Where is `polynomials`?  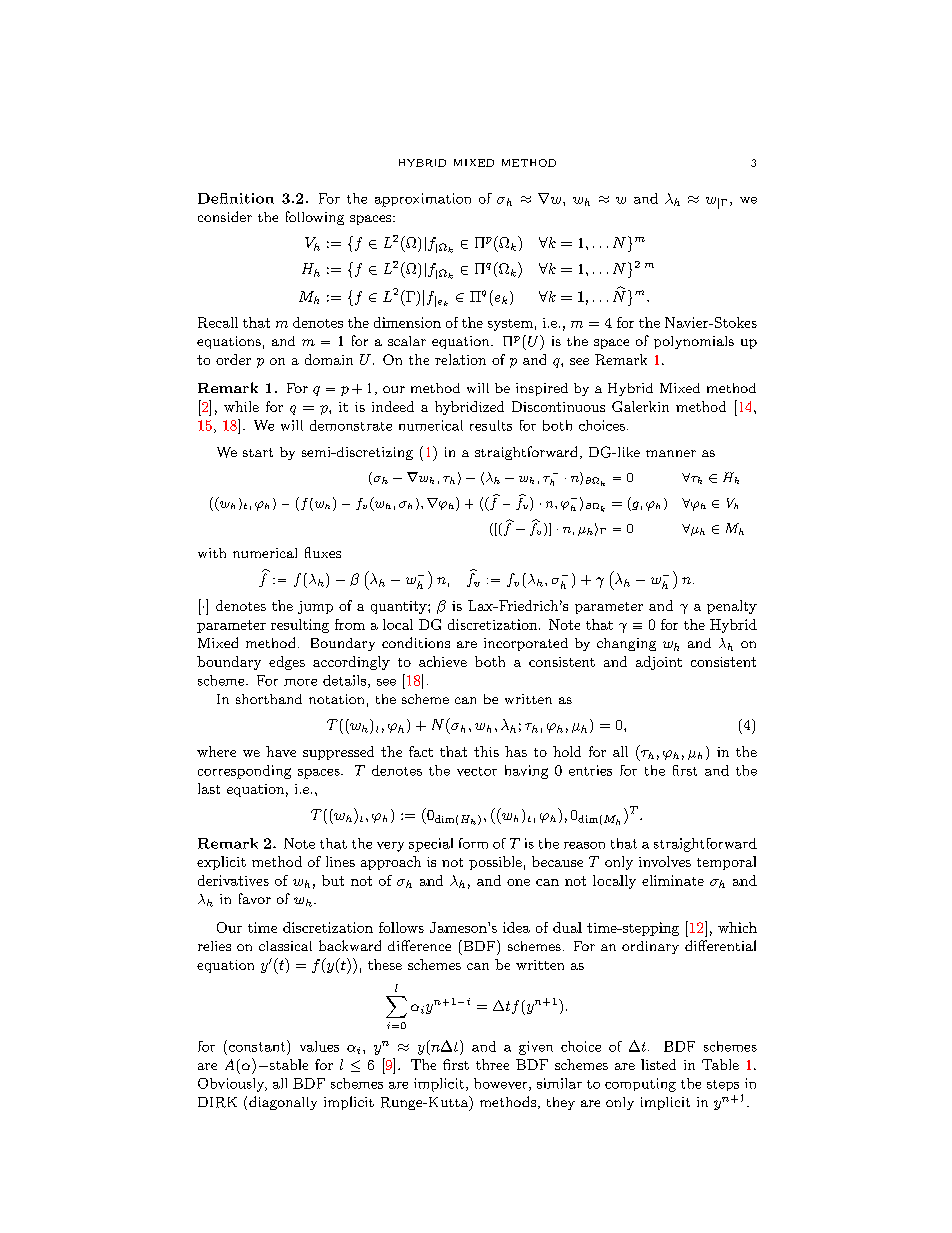 polynomials is located at coordinates (694, 342).
